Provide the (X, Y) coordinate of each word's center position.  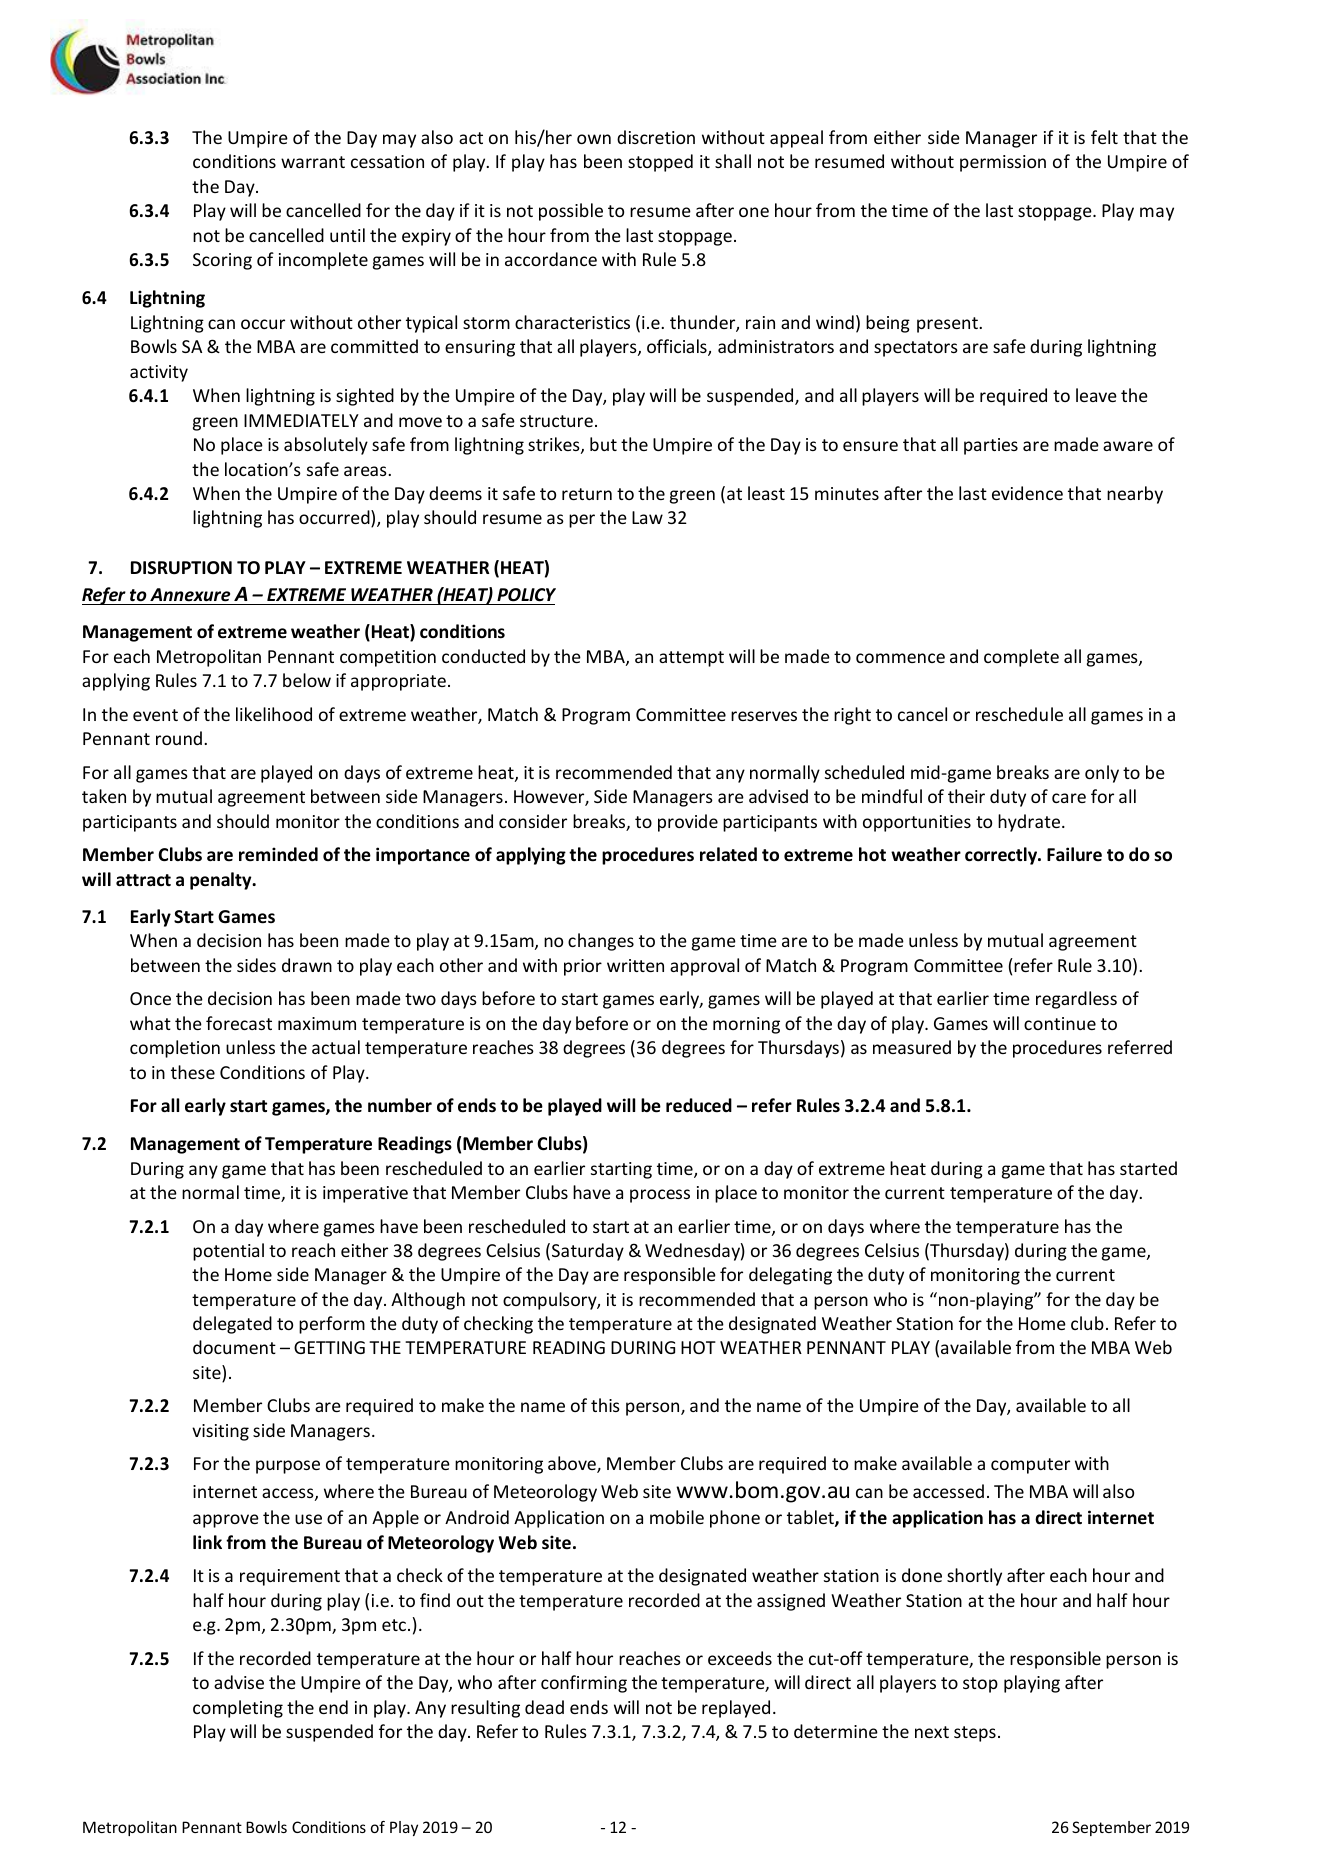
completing (238, 1709)
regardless (1076, 1000)
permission (1003, 163)
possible (571, 212)
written (635, 965)
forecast (239, 1023)
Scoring (222, 261)
